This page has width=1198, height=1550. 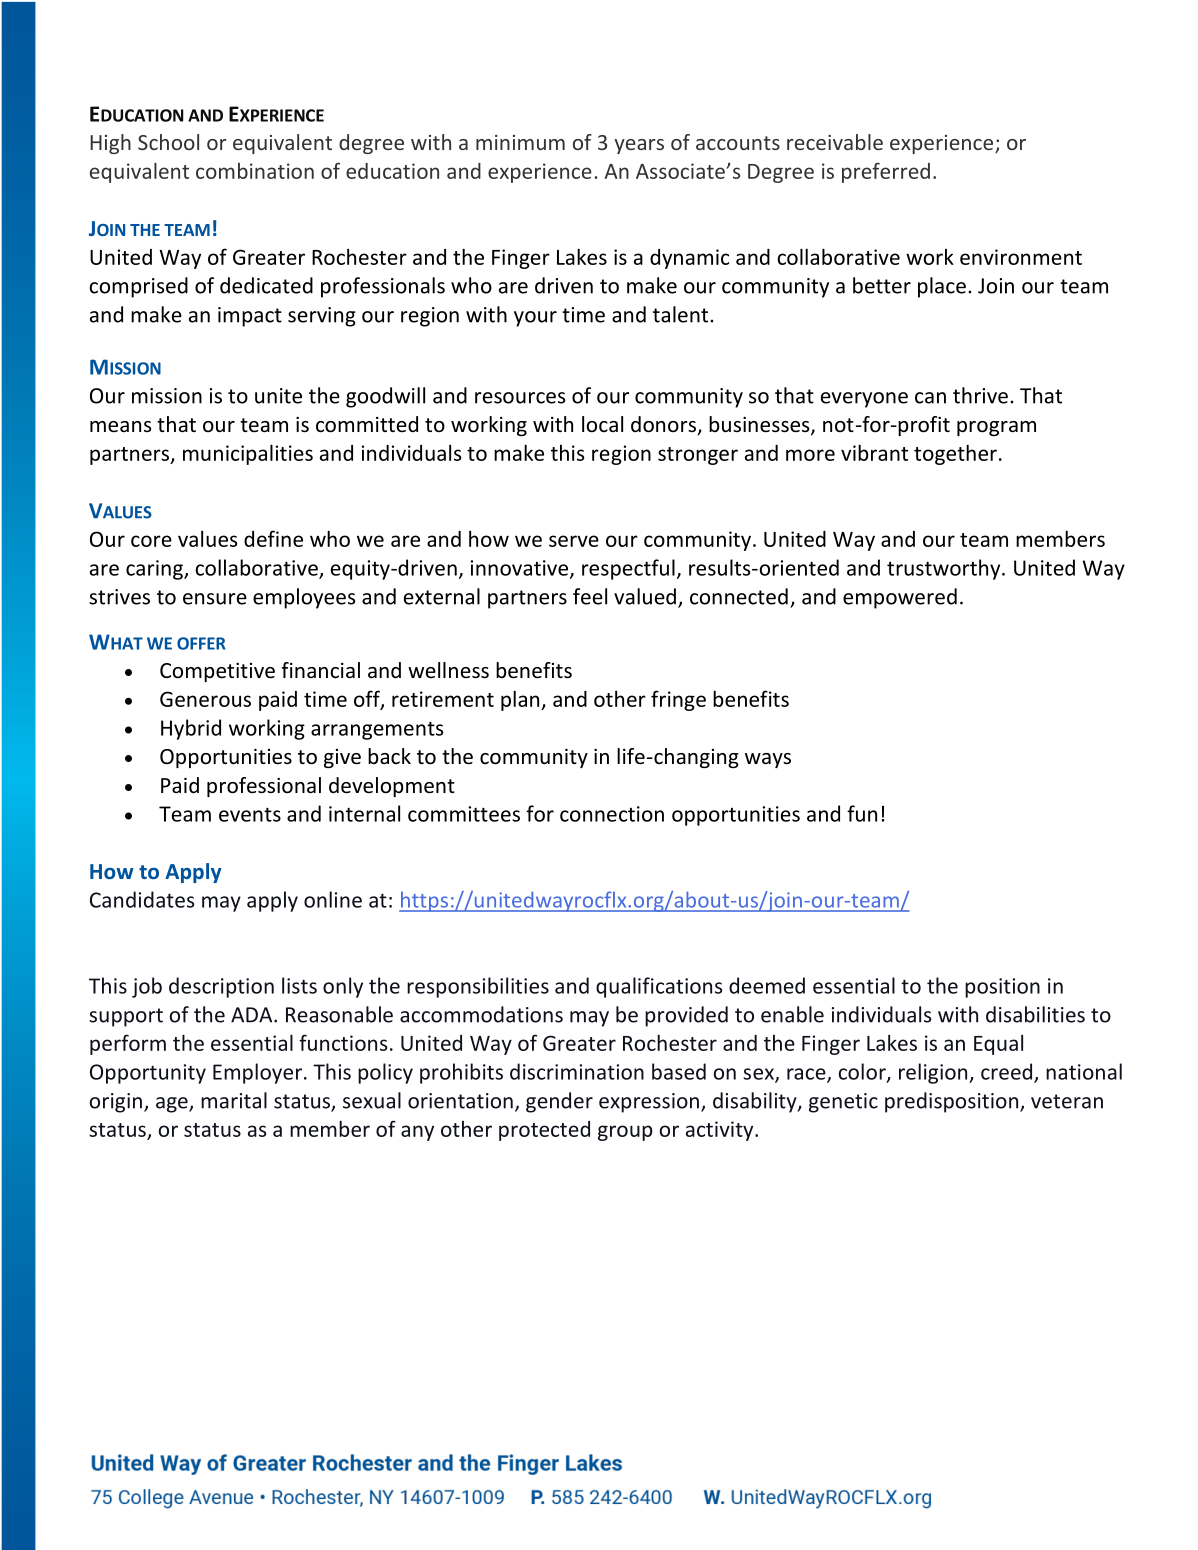 What do you see at coordinates (255, 171) in the page?
I see `combination` at bounding box center [255, 171].
